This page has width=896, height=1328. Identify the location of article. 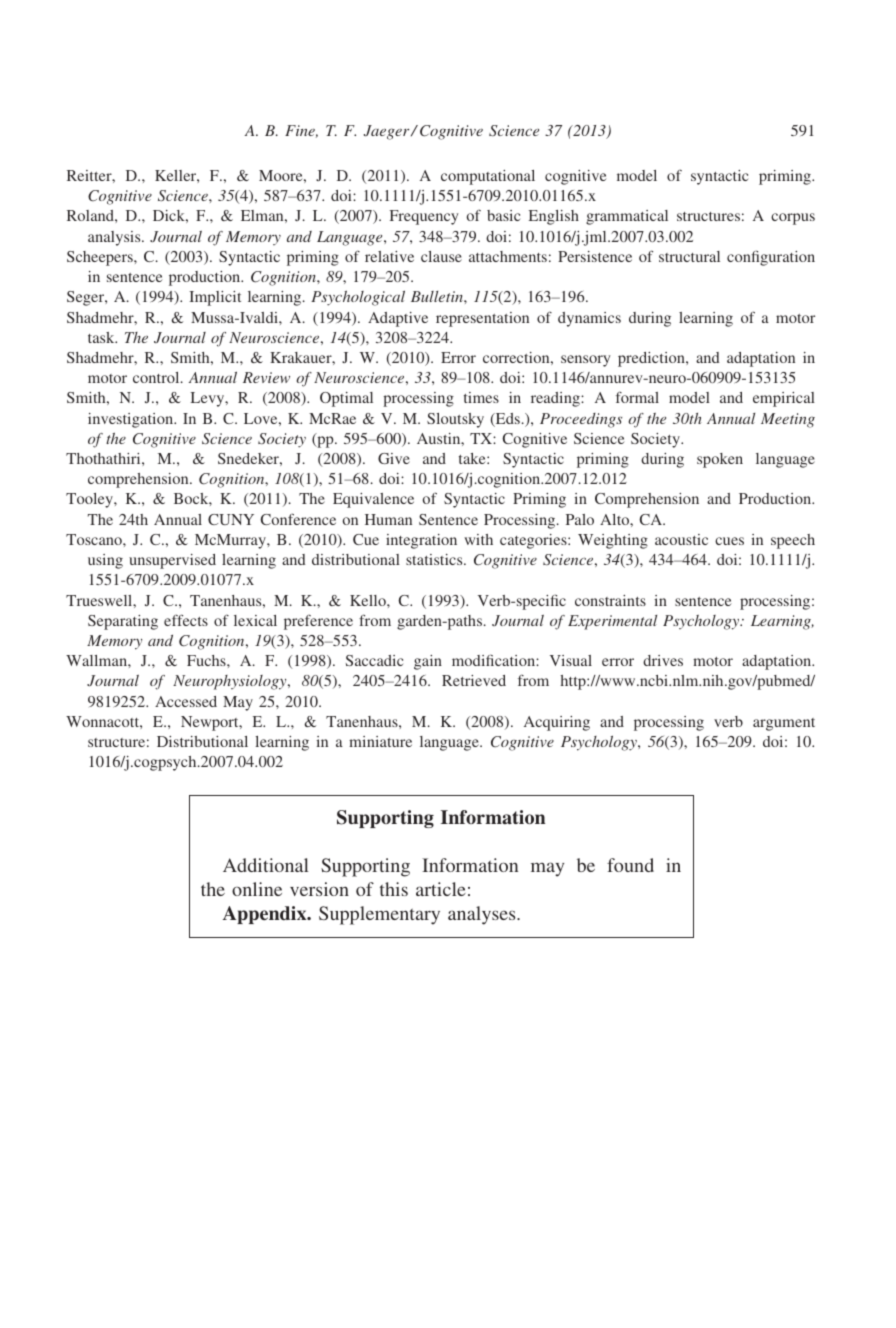
(441, 889).
